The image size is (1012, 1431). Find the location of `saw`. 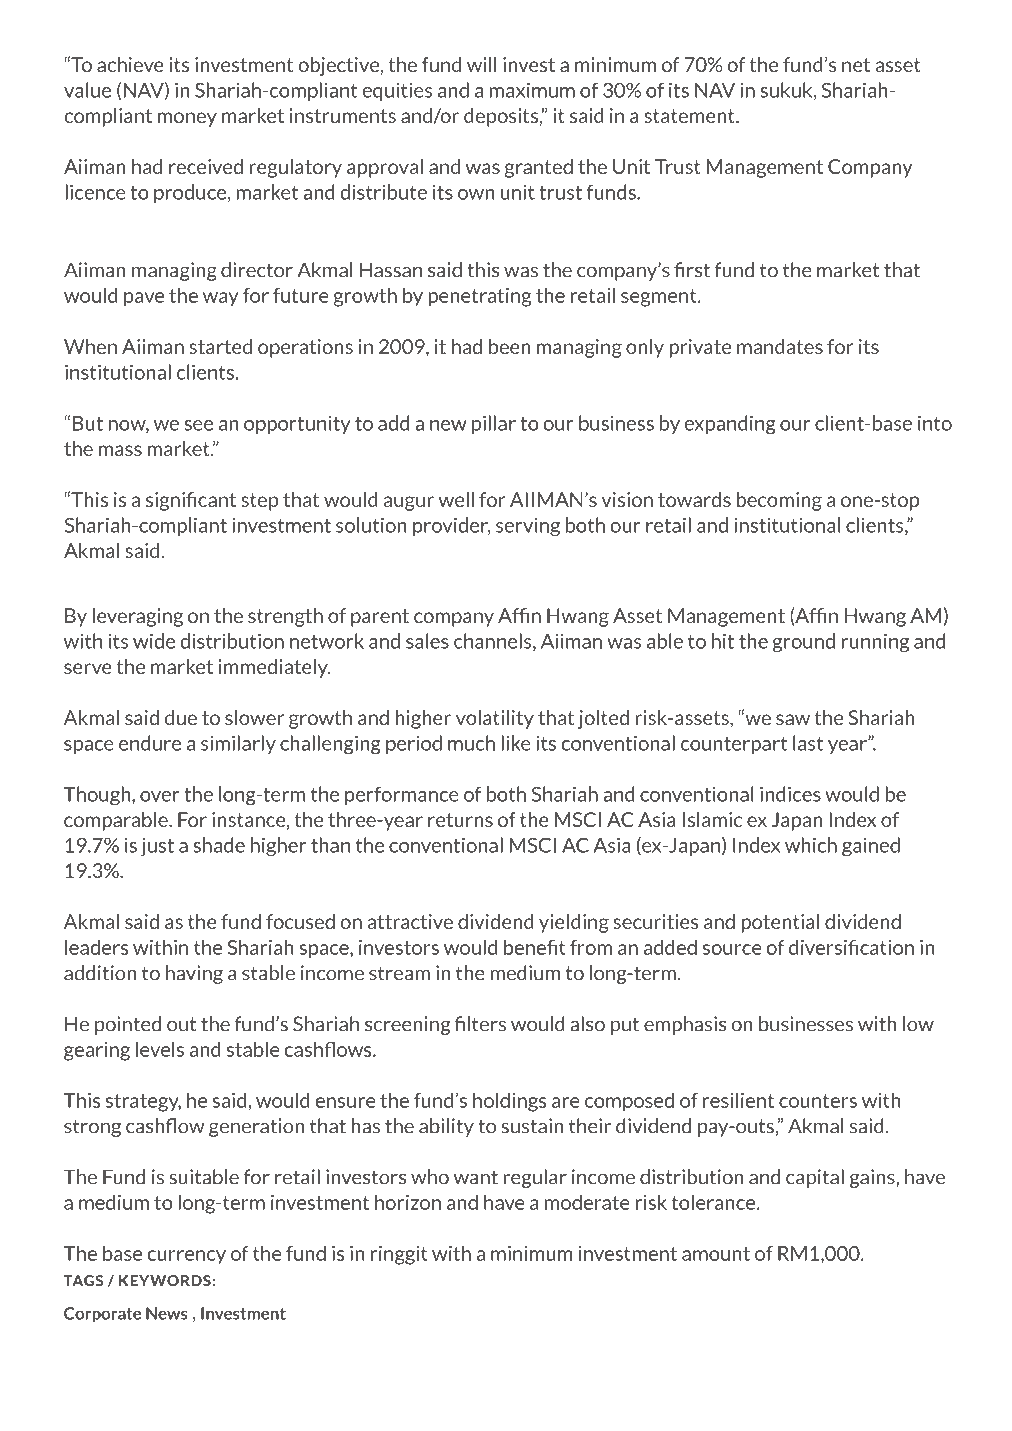

saw is located at coordinates (793, 719).
